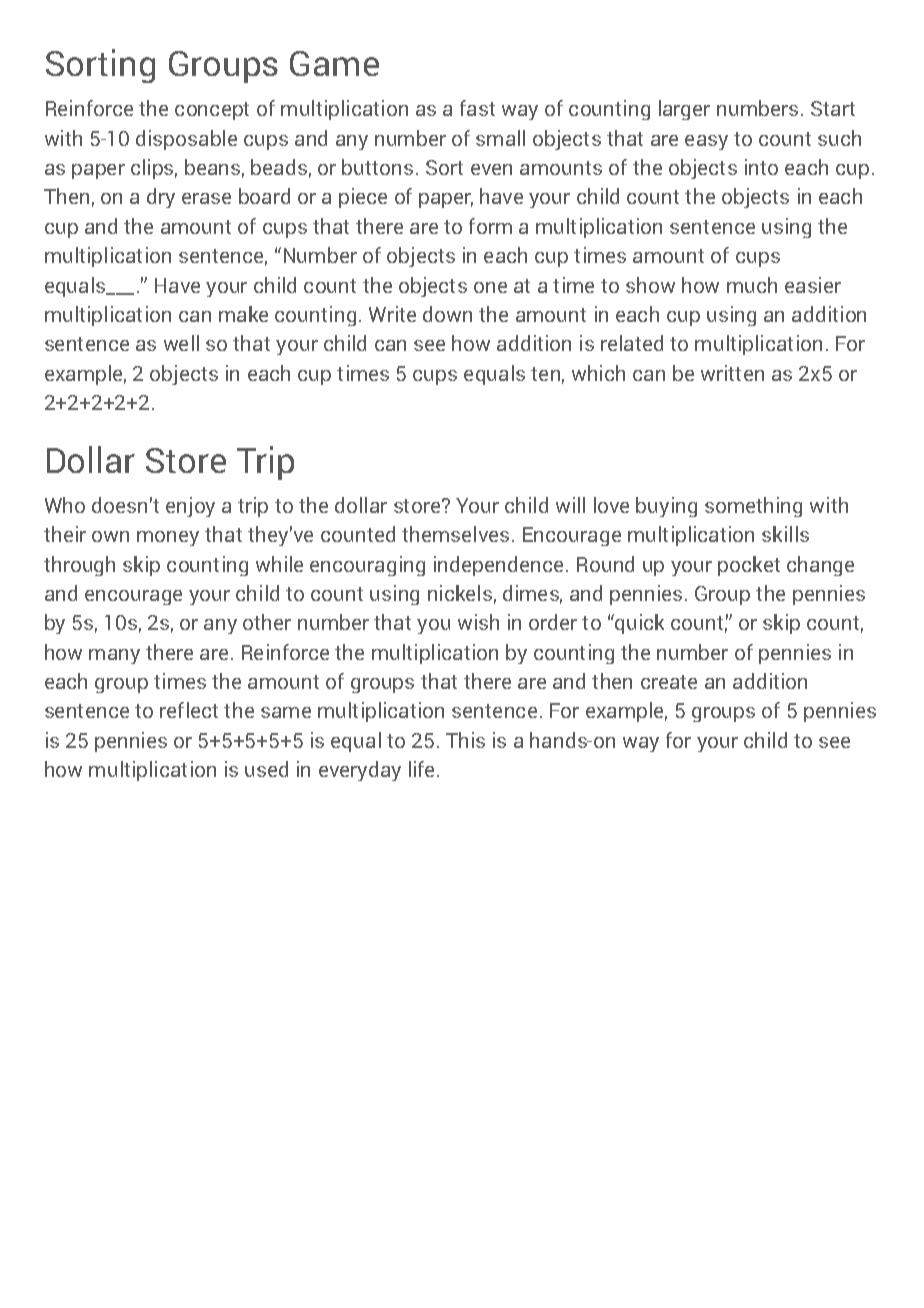 Image resolution: width=924 pixels, height=1308 pixels. Describe the element at coordinates (598, 373) in the image. I see `which` at that location.
